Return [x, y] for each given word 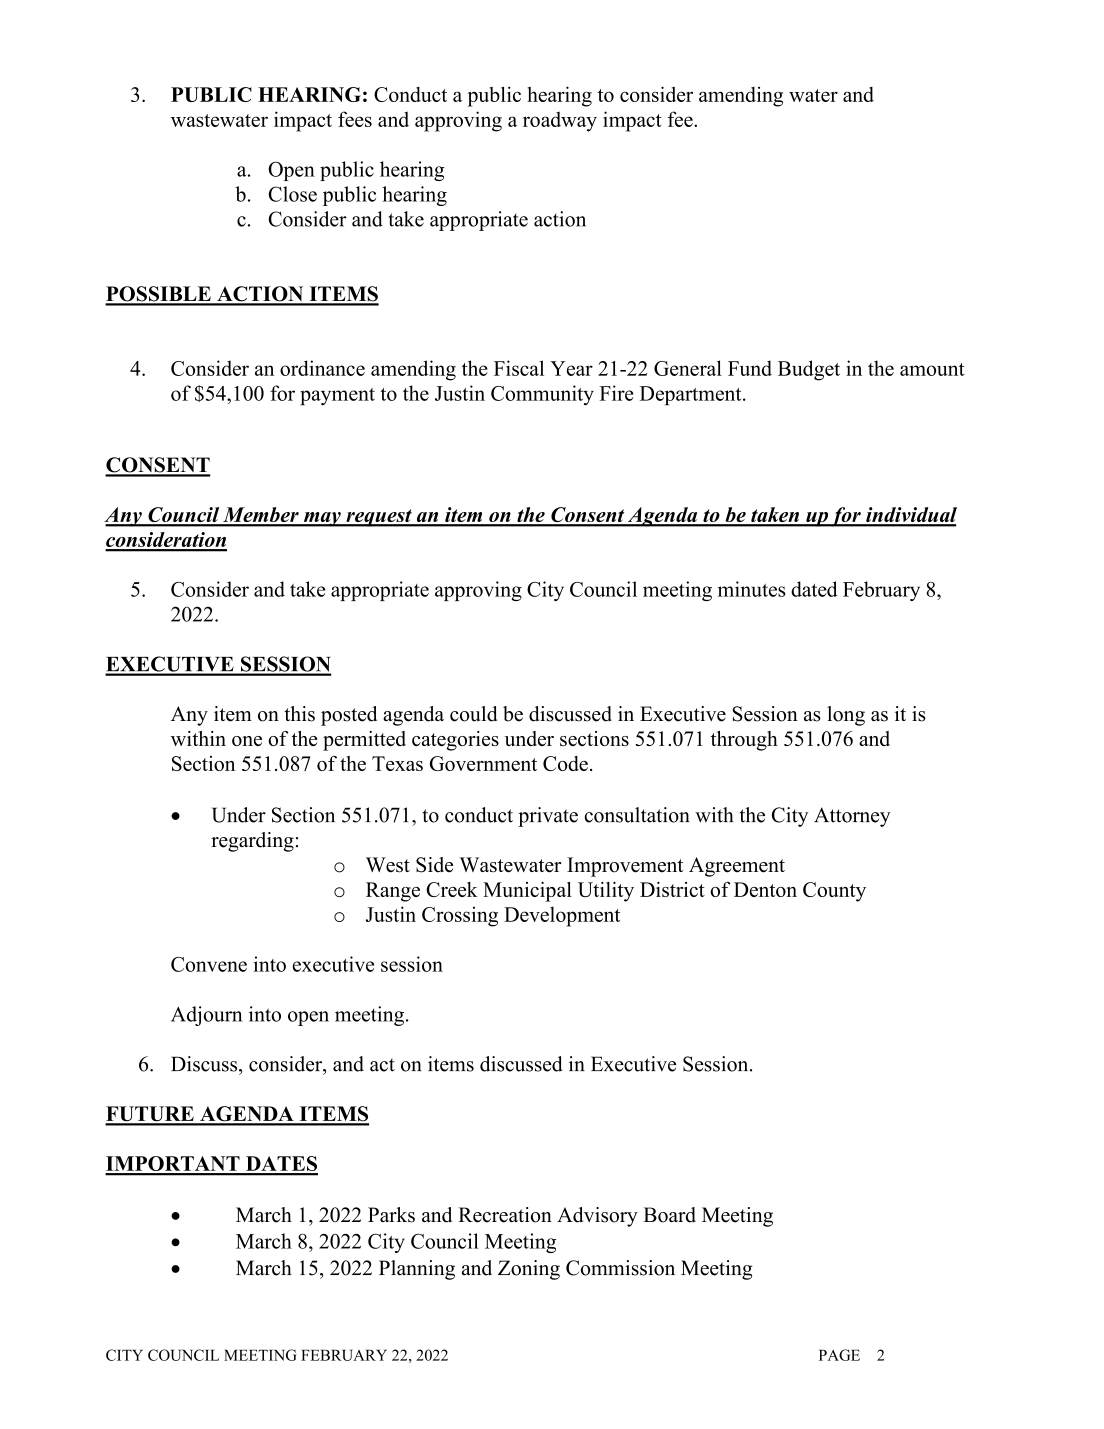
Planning [417, 1270]
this [299, 714]
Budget [809, 370]
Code [565, 763]
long [846, 716]
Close [292, 194]
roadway [560, 122]
